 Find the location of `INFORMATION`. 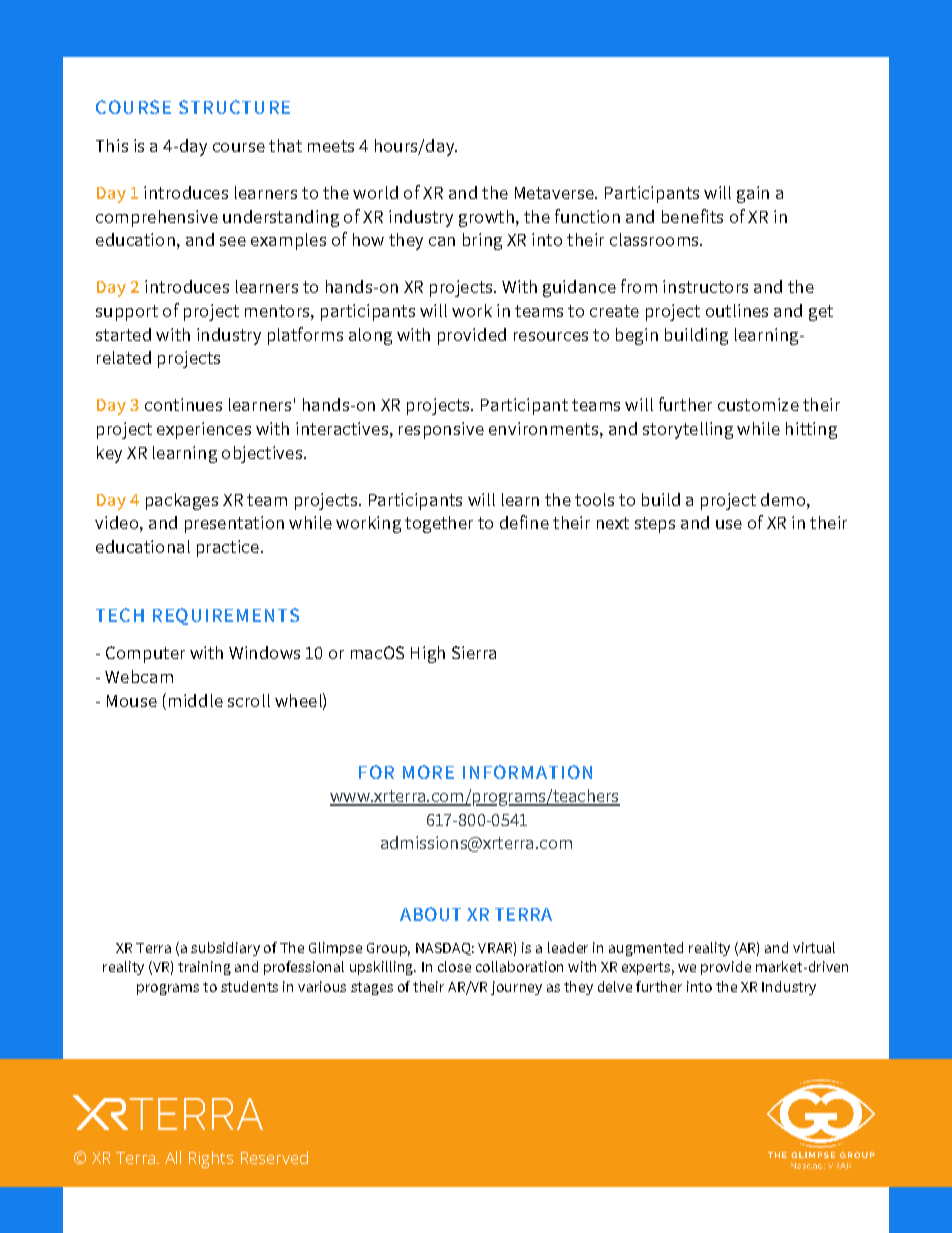

INFORMATION is located at coordinates (527, 772).
